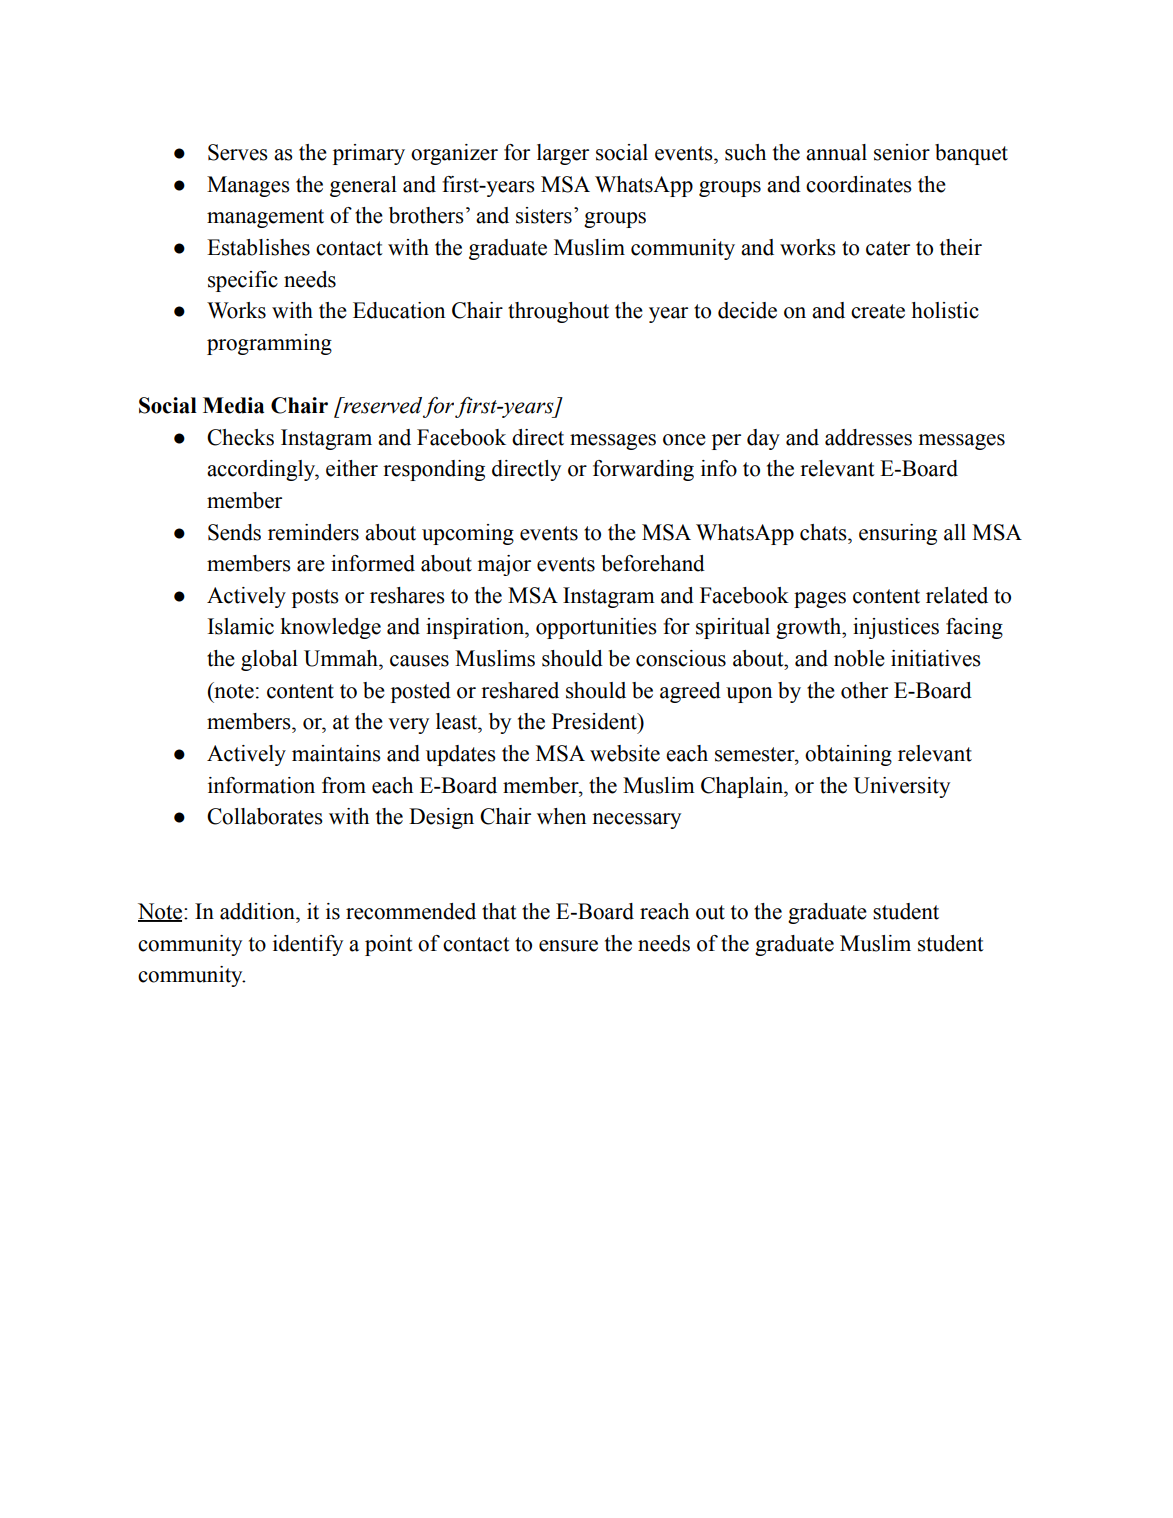  I want to click on programming, so click(269, 344).
